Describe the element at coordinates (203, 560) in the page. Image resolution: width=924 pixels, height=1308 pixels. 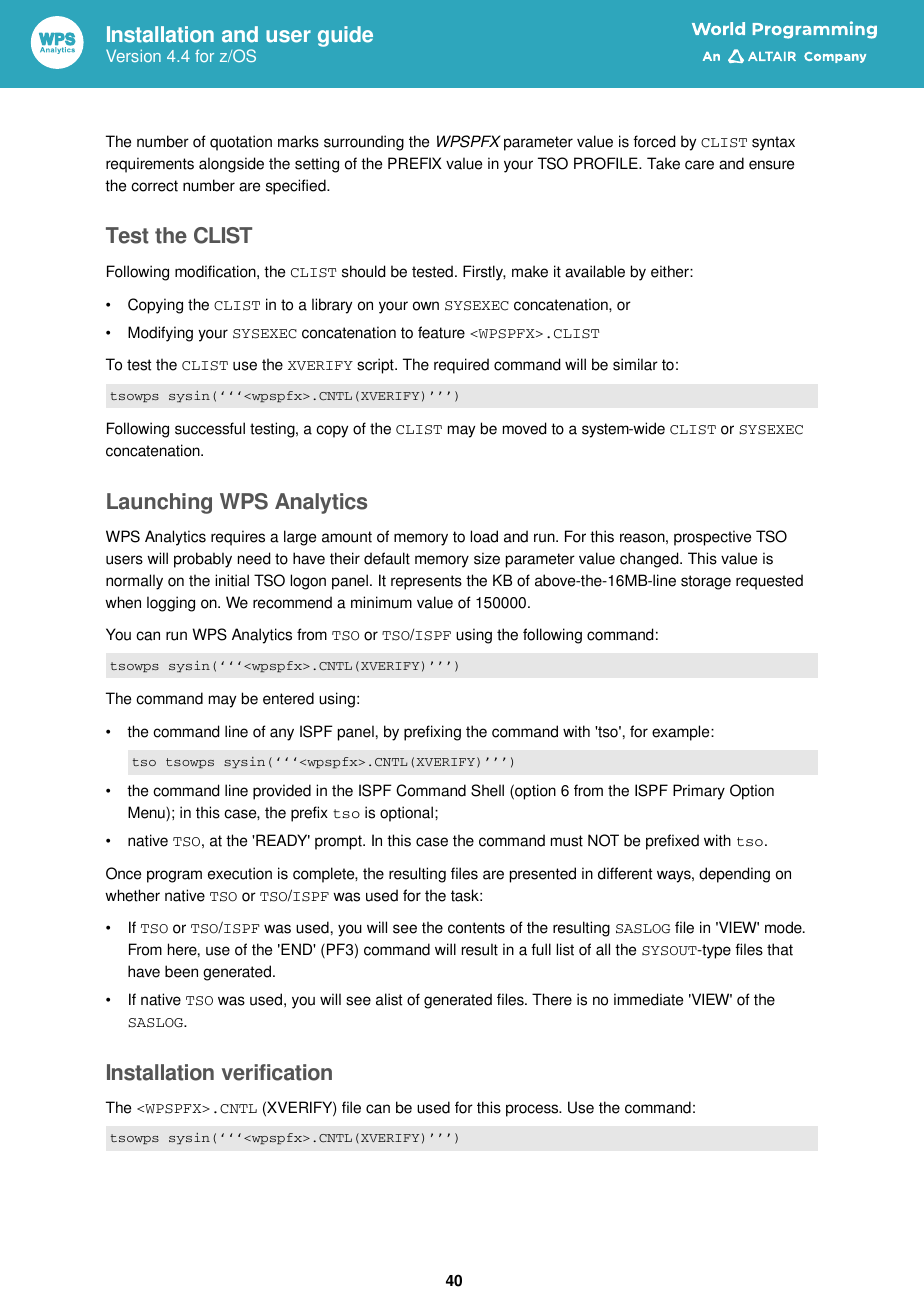
I see `probably` at that location.
